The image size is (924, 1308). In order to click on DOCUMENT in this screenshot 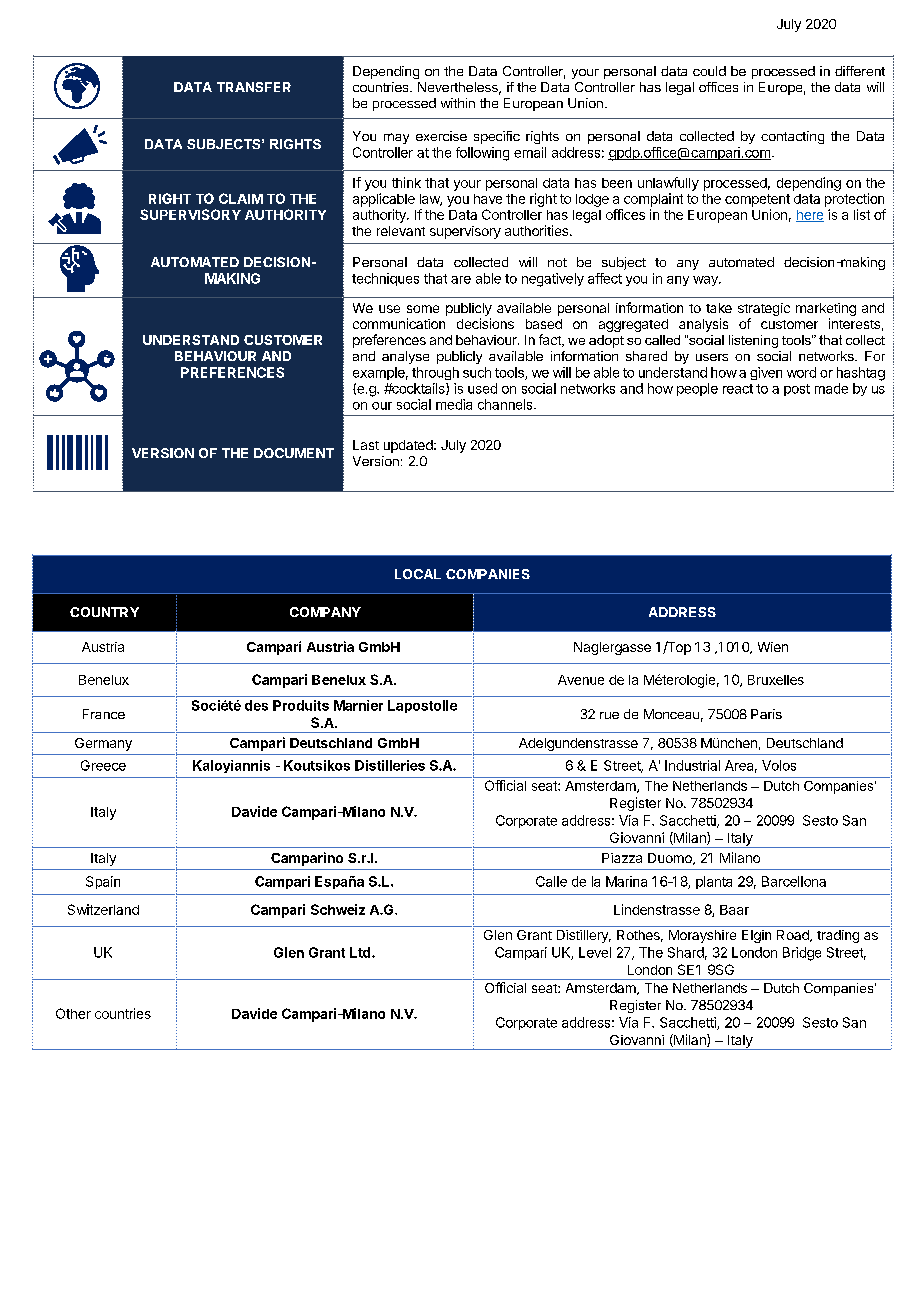, I will do `click(294, 453)`.
